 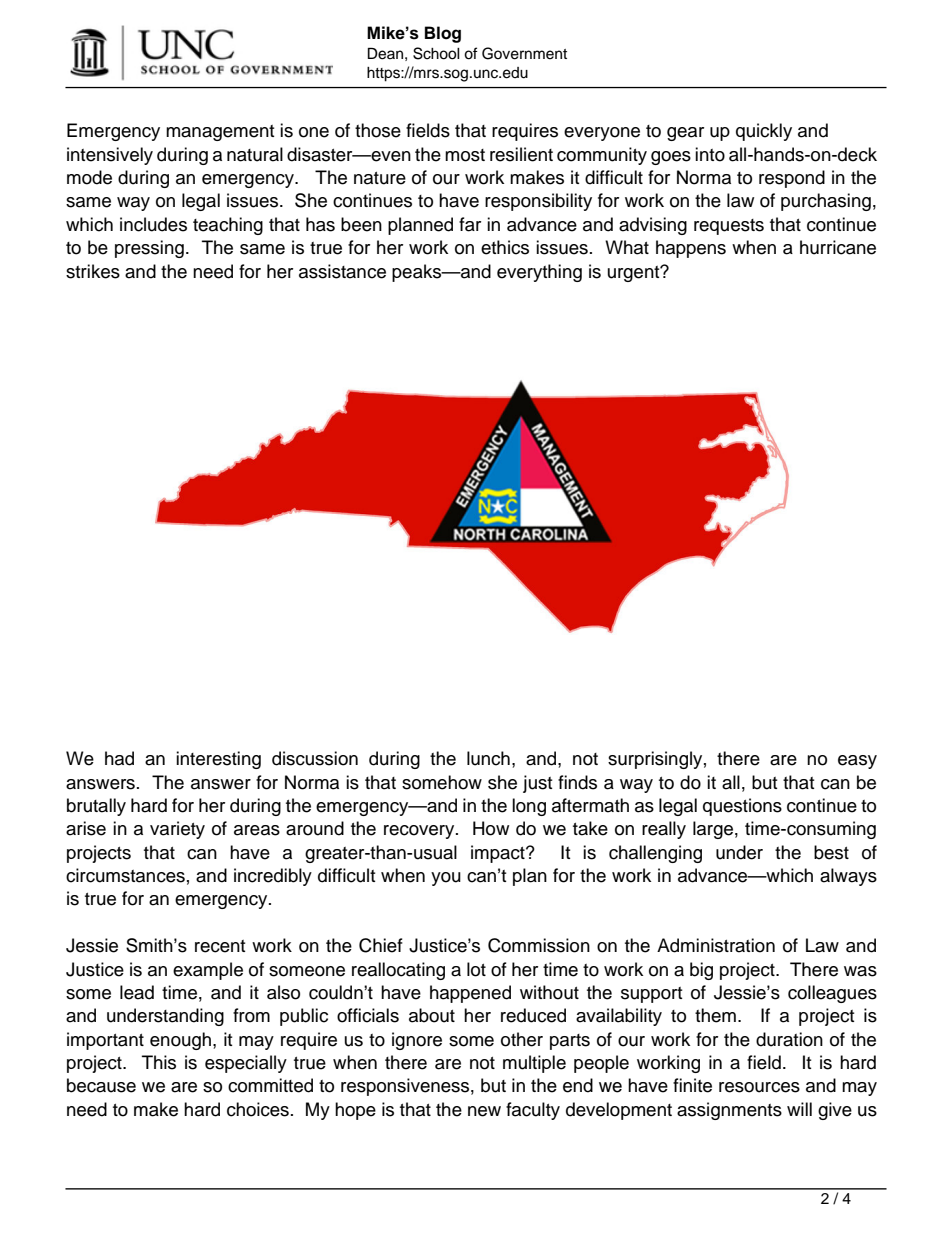 What do you see at coordinates (488, 758) in the screenshot?
I see `lunch` at bounding box center [488, 758].
